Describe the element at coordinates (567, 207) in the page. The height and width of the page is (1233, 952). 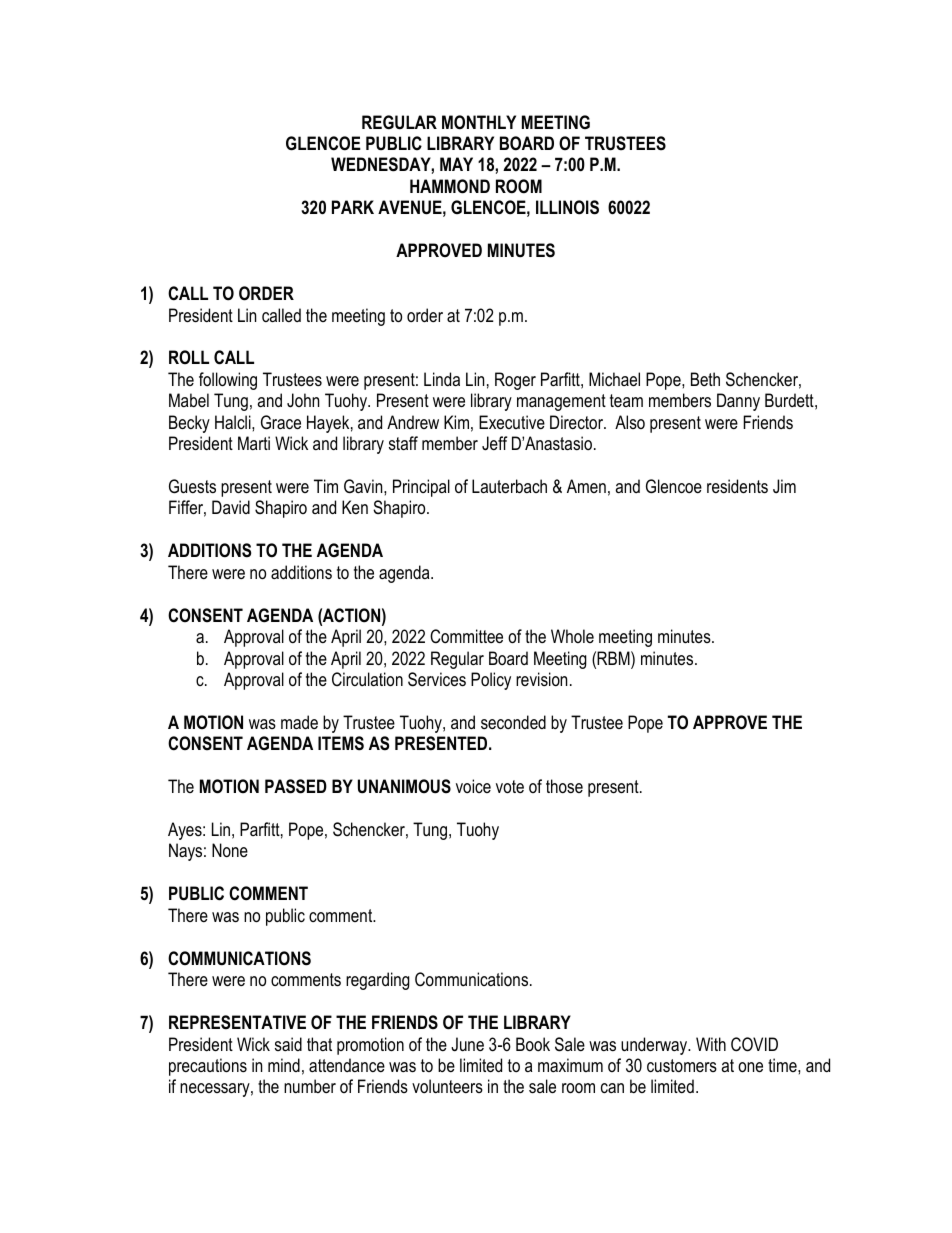
I see `ILLINOIS` at that location.
